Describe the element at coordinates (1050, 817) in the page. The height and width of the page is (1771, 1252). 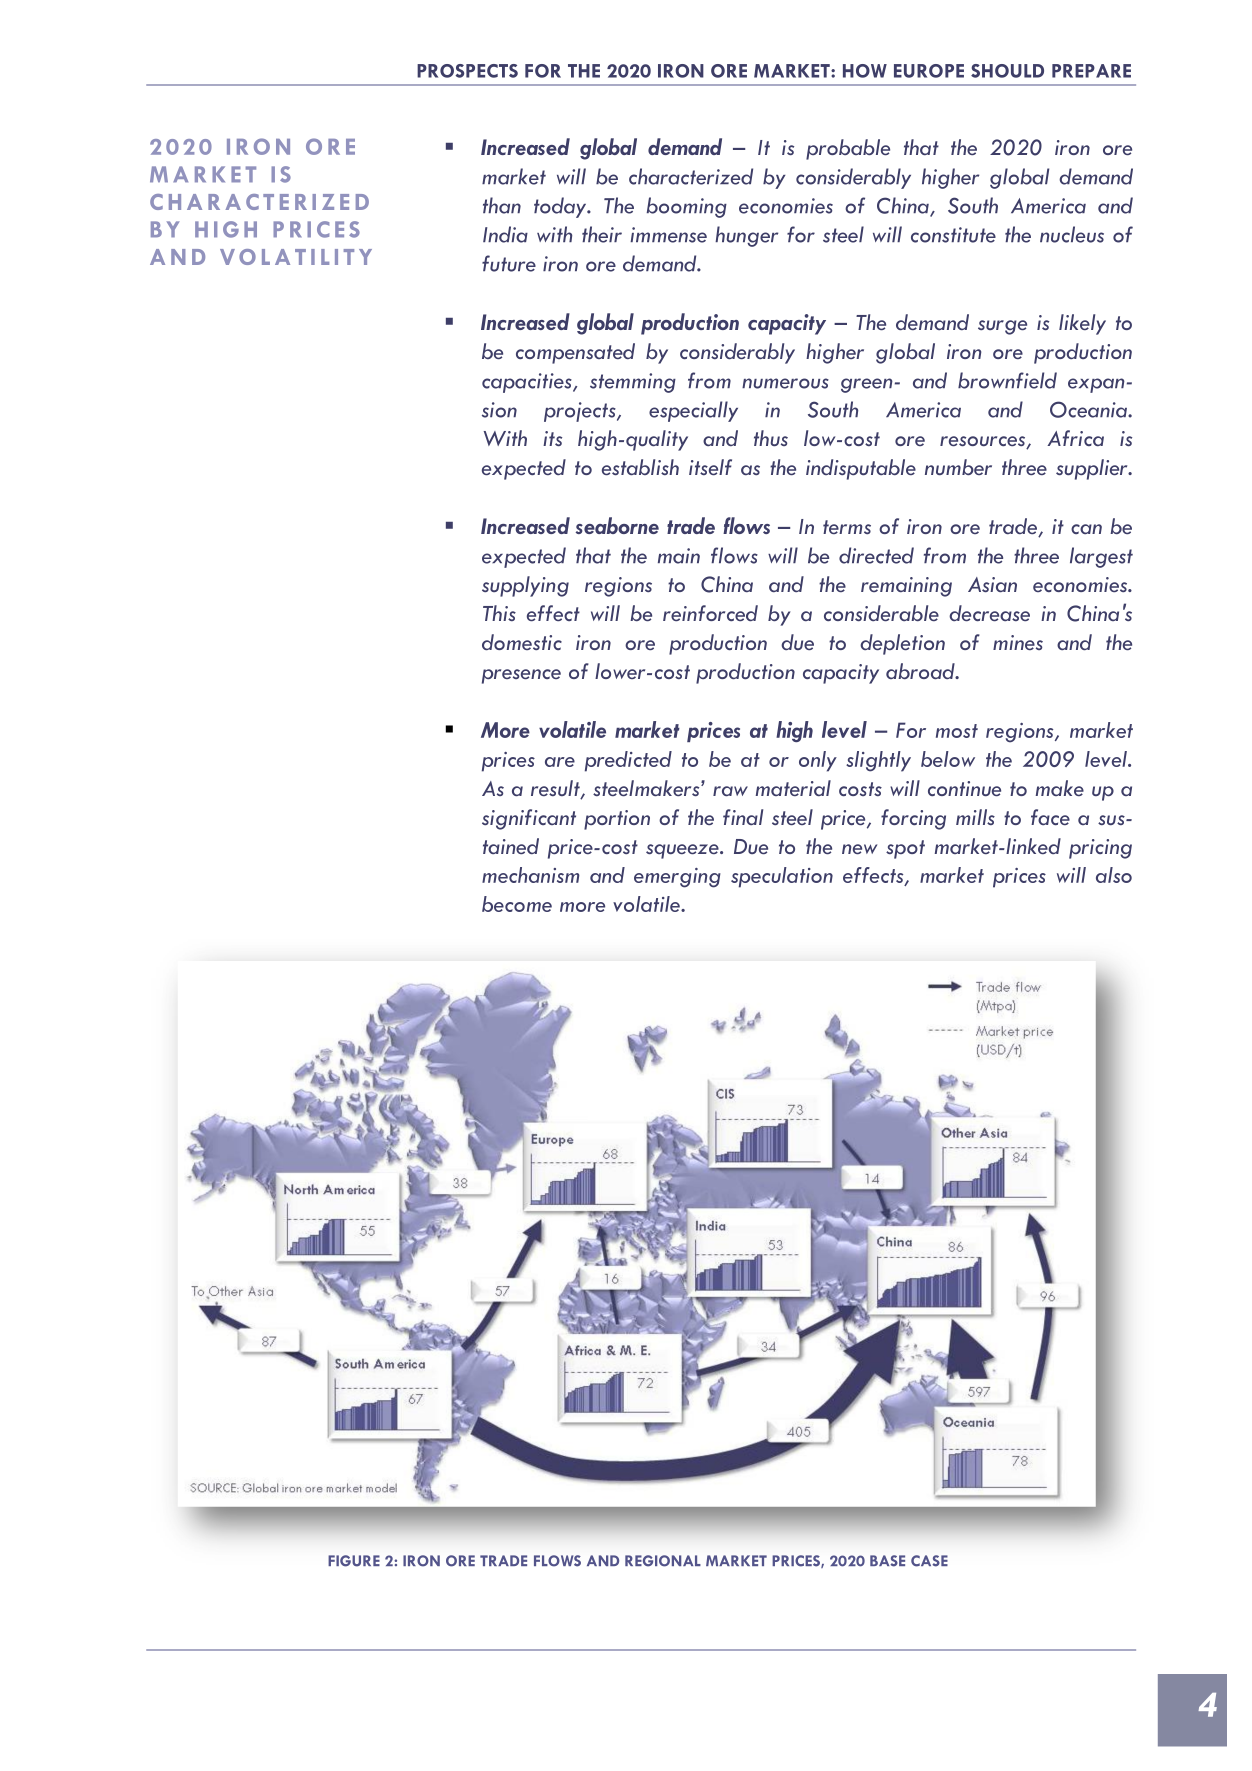
I see `face` at that location.
